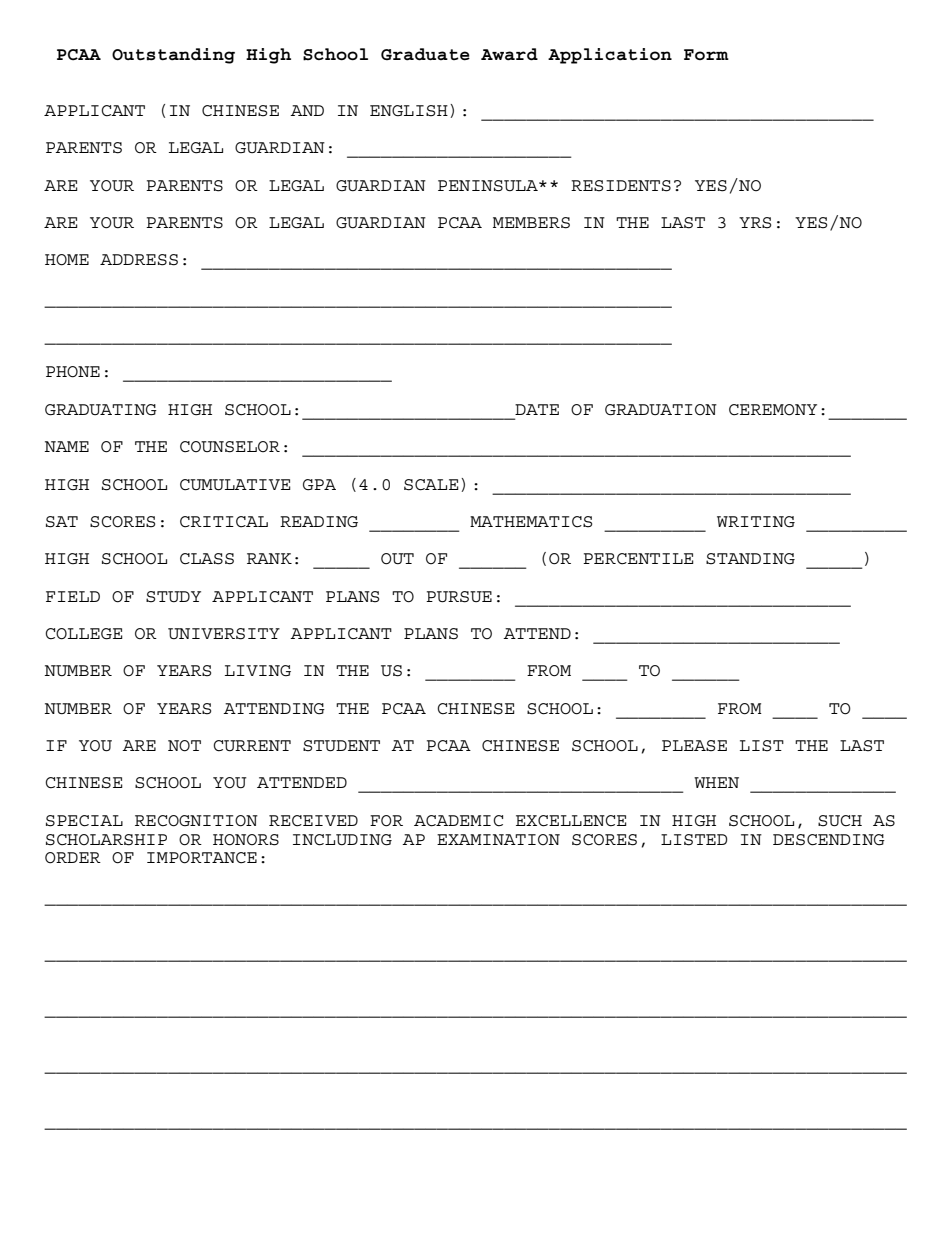 The image size is (952, 1233). What do you see at coordinates (196, 821) in the document?
I see `RECOGNITION` at bounding box center [196, 821].
